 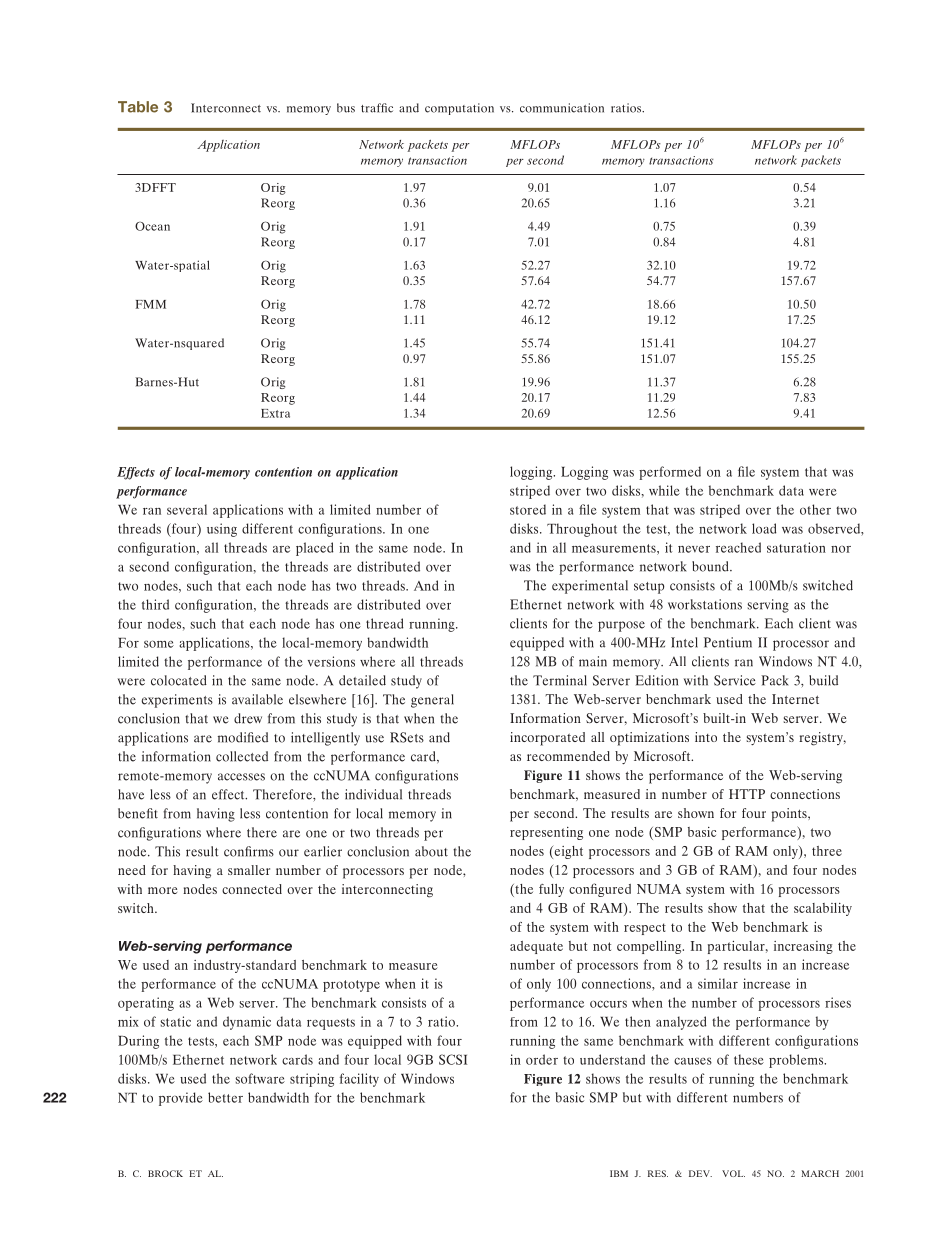 What do you see at coordinates (551, 890) in the page?
I see `fully` at bounding box center [551, 890].
